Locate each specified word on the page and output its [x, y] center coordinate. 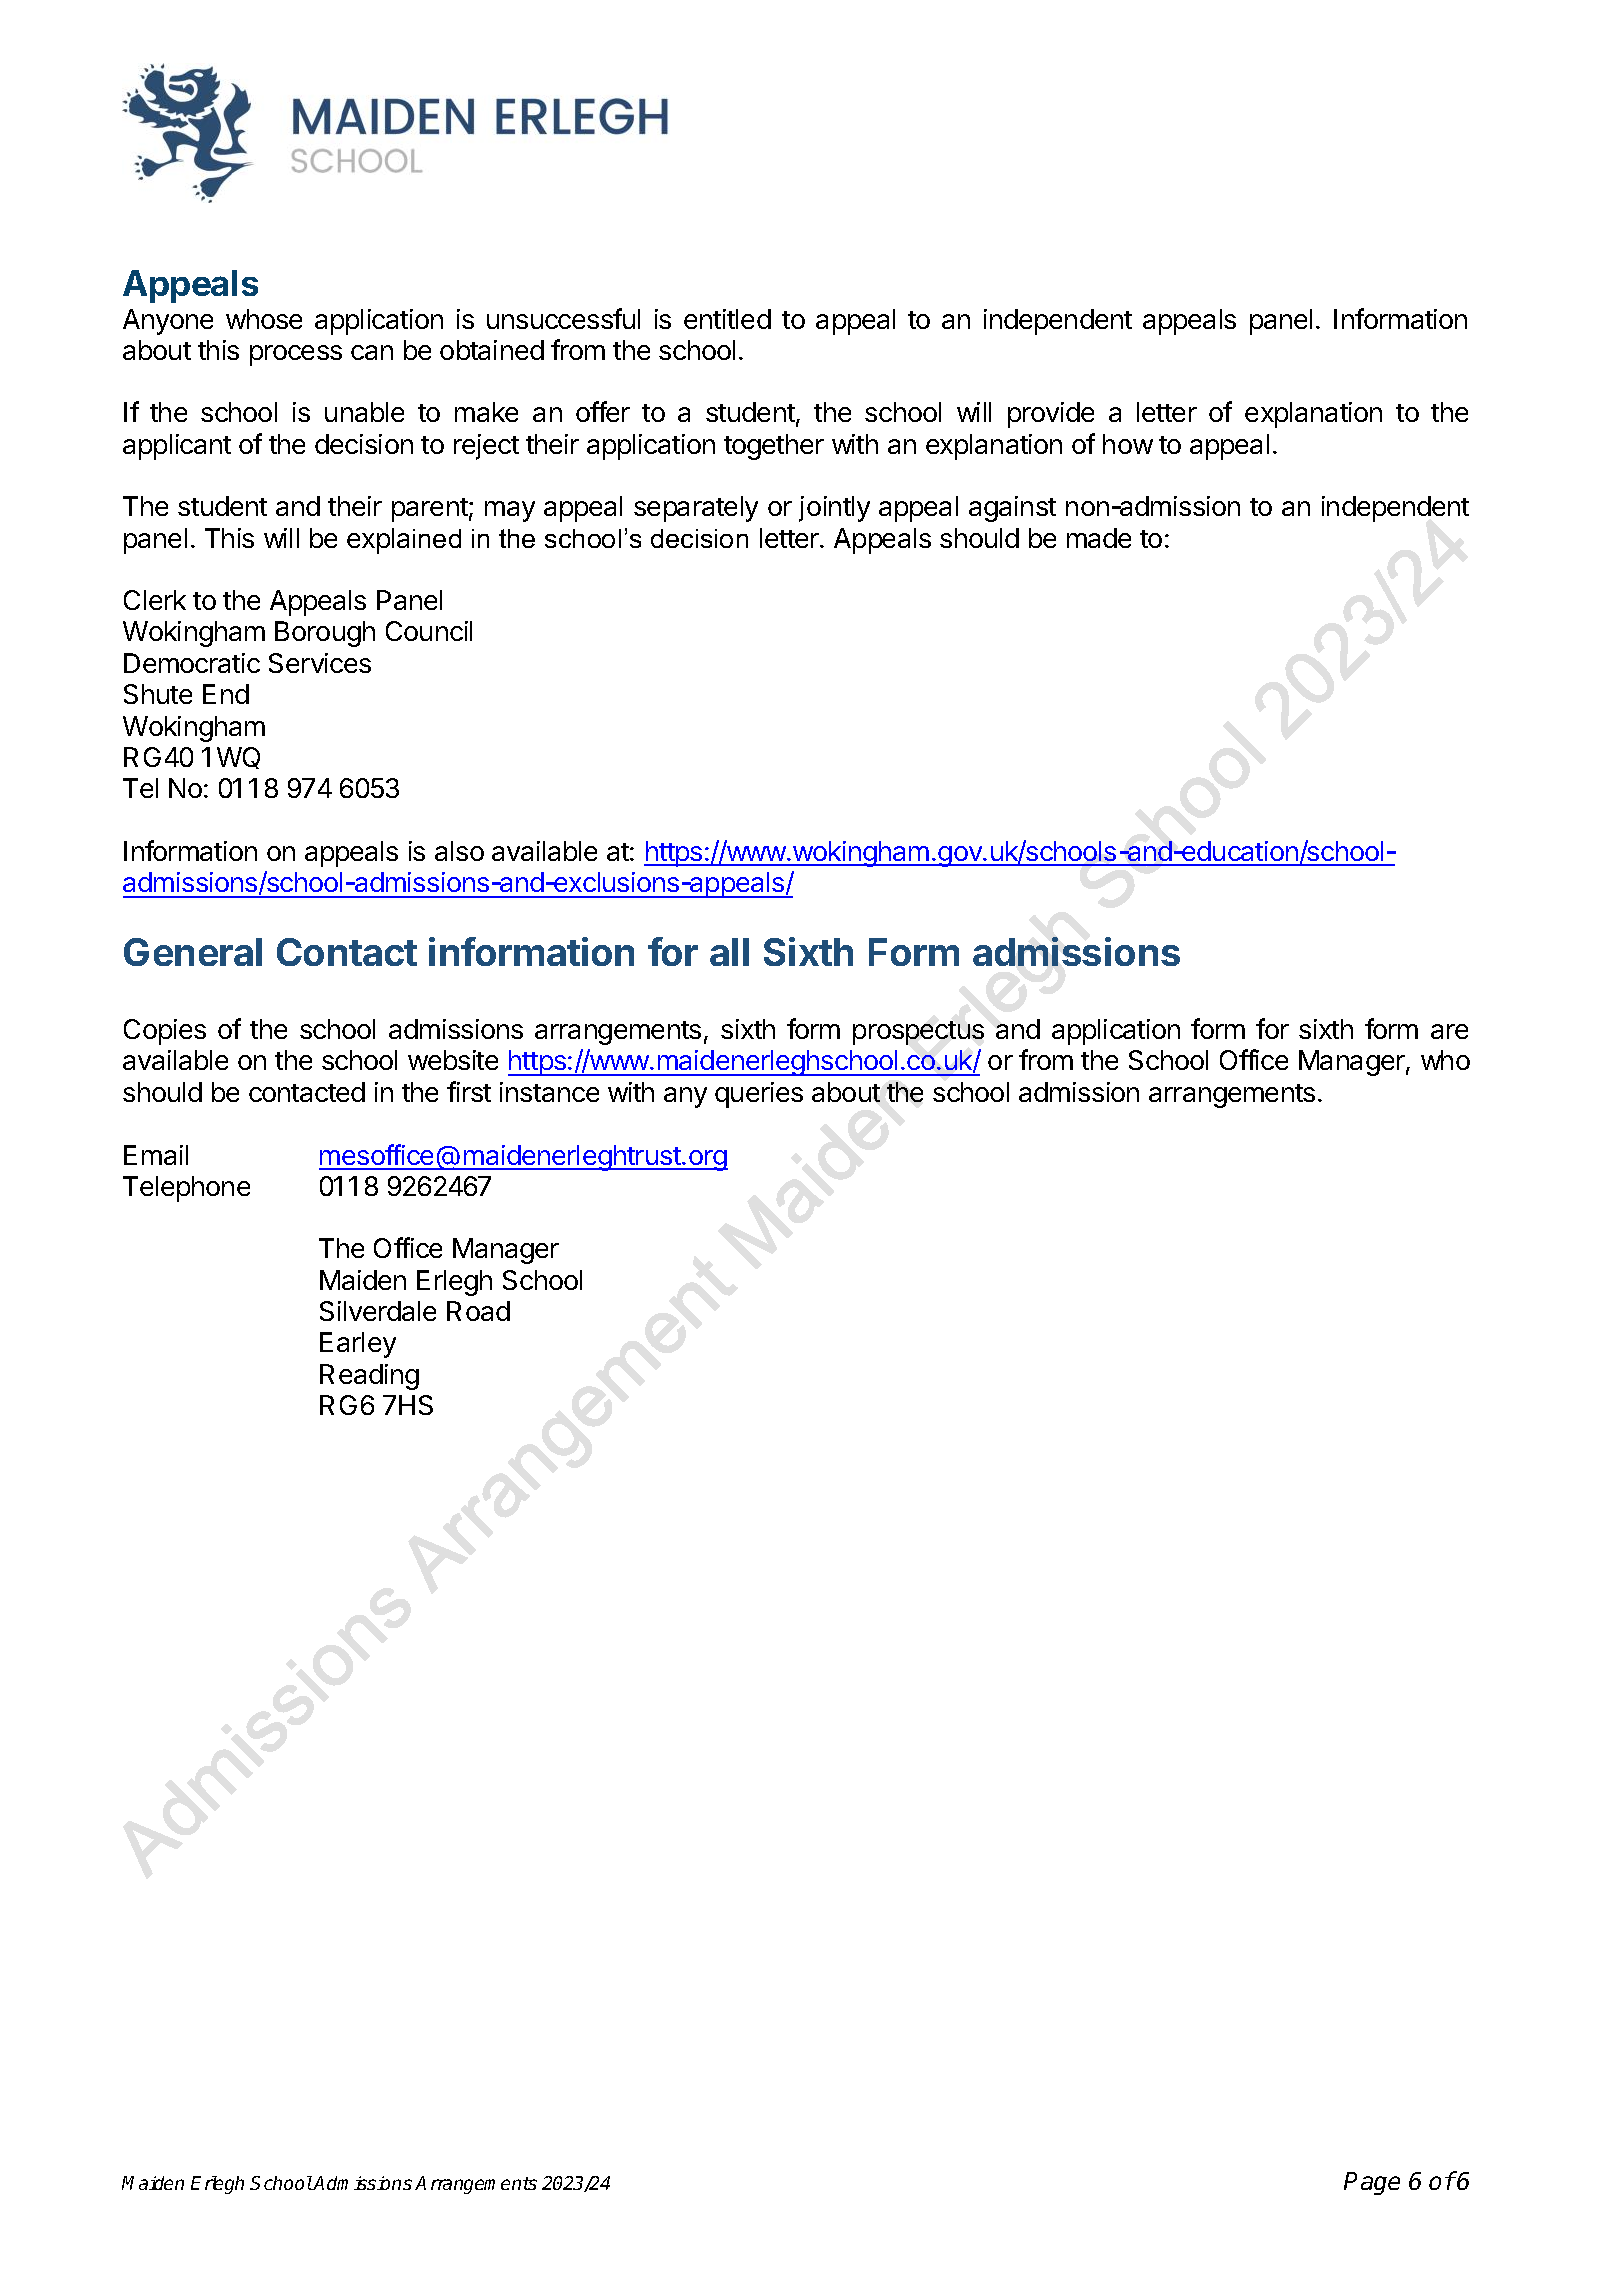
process [296, 355]
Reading [369, 1377]
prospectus [918, 1033]
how [1128, 444]
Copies [165, 1032]
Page [1372, 2183]
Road [478, 1311]
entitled [727, 319]
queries [759, 1095]
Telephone [186, 1189]
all [729, 952]
